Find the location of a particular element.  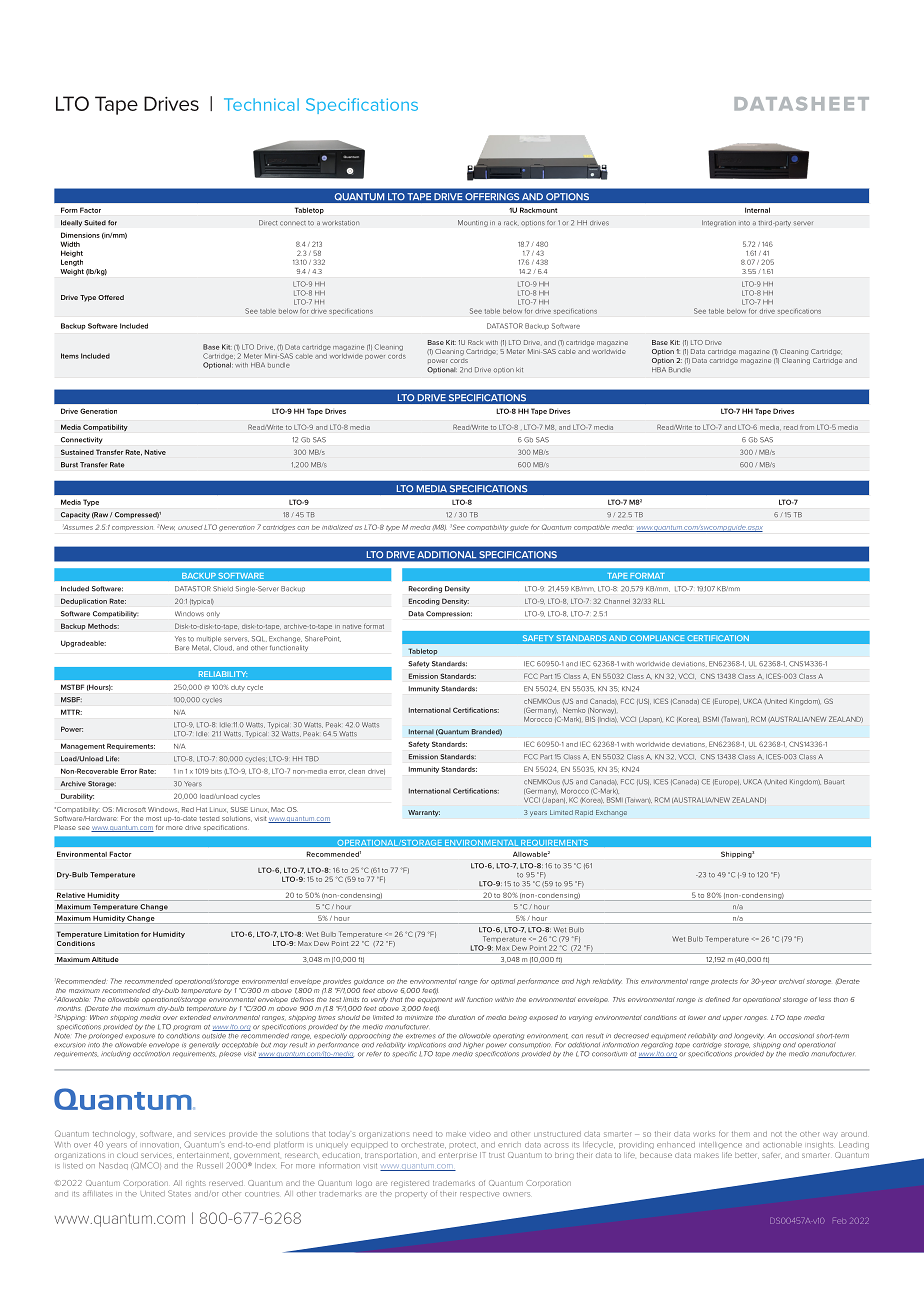

unused is located at coordinates (190, 528).
